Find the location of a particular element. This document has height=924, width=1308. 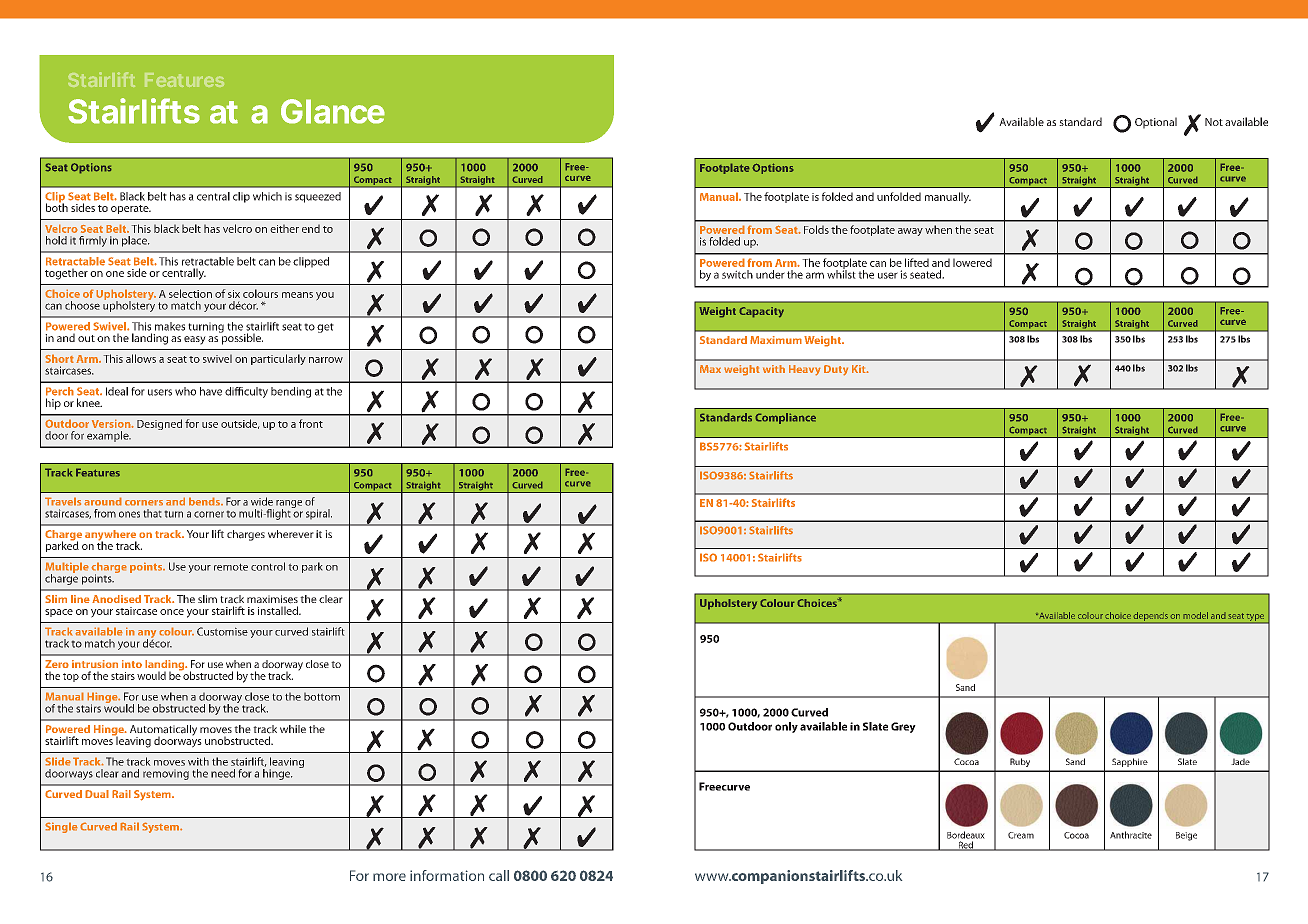

model is located at coordinates (1195, 615).
